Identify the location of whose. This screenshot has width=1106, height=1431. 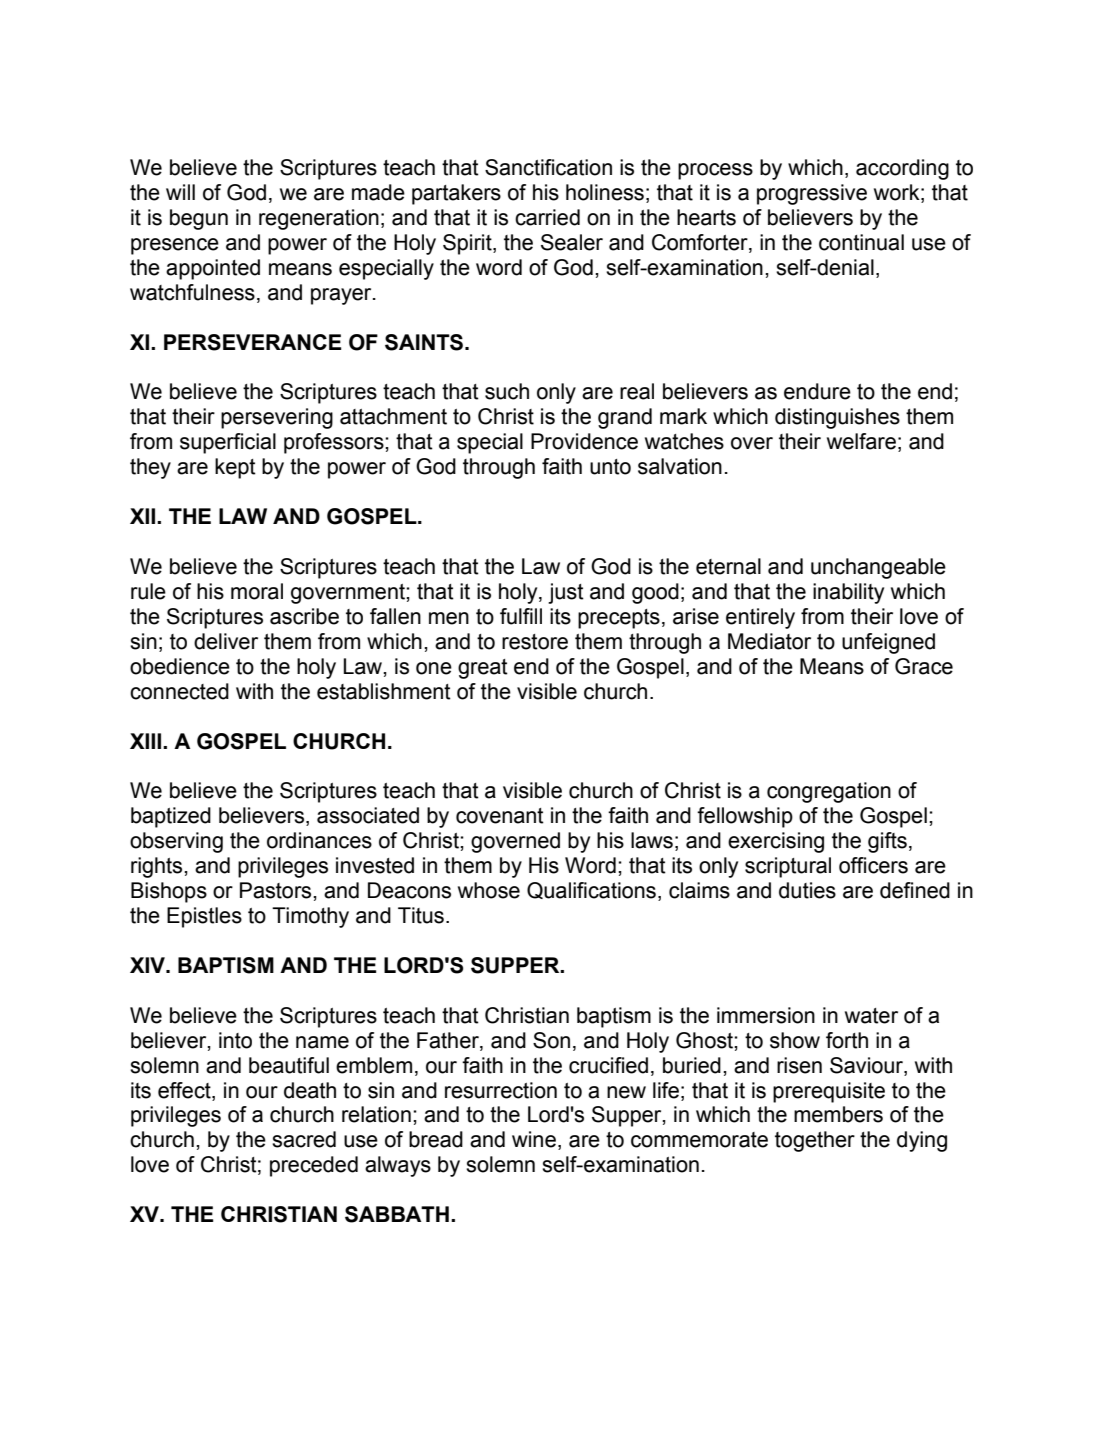
(489, 890).
